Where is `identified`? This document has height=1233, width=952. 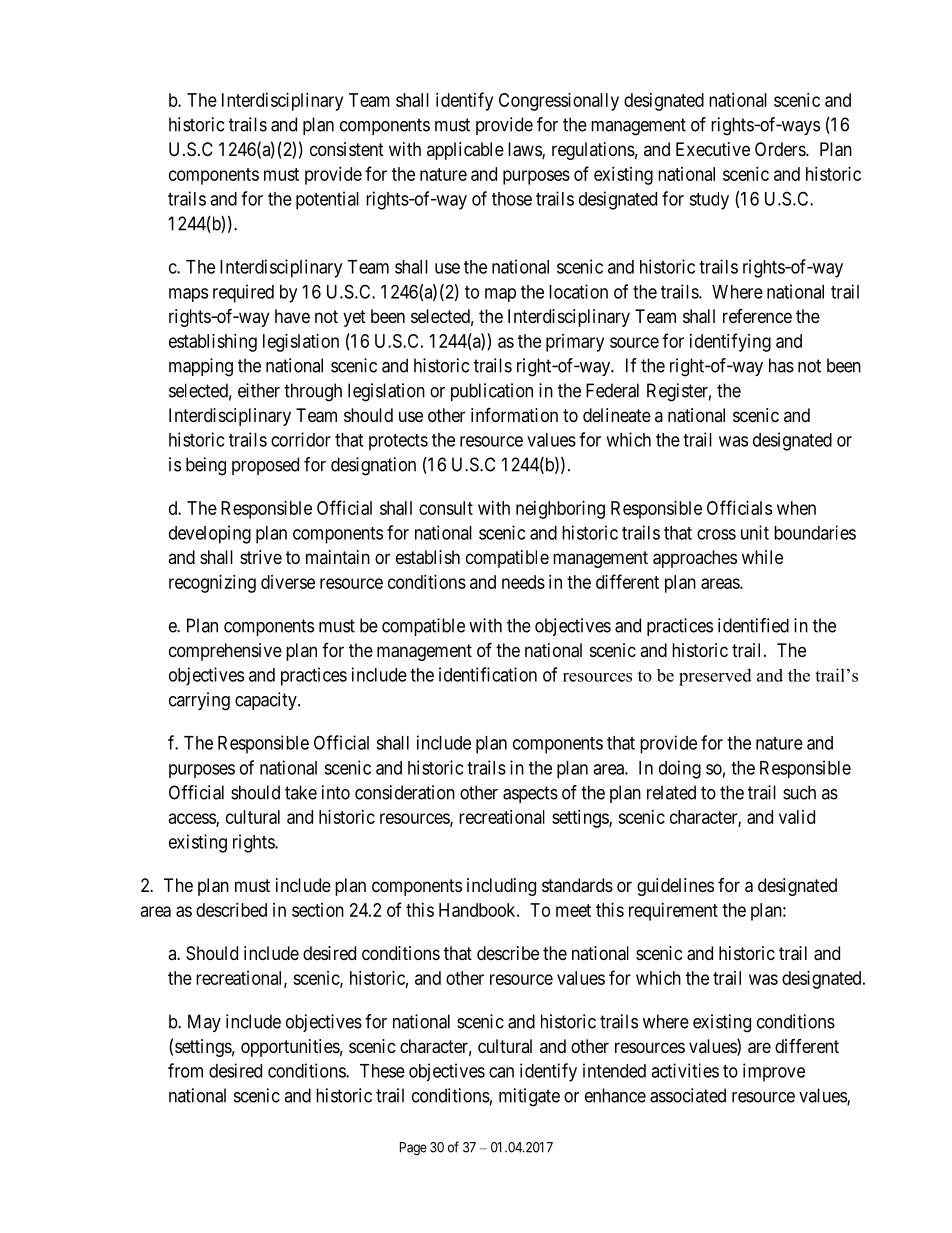 identified is located at coordinates (753, 625).
